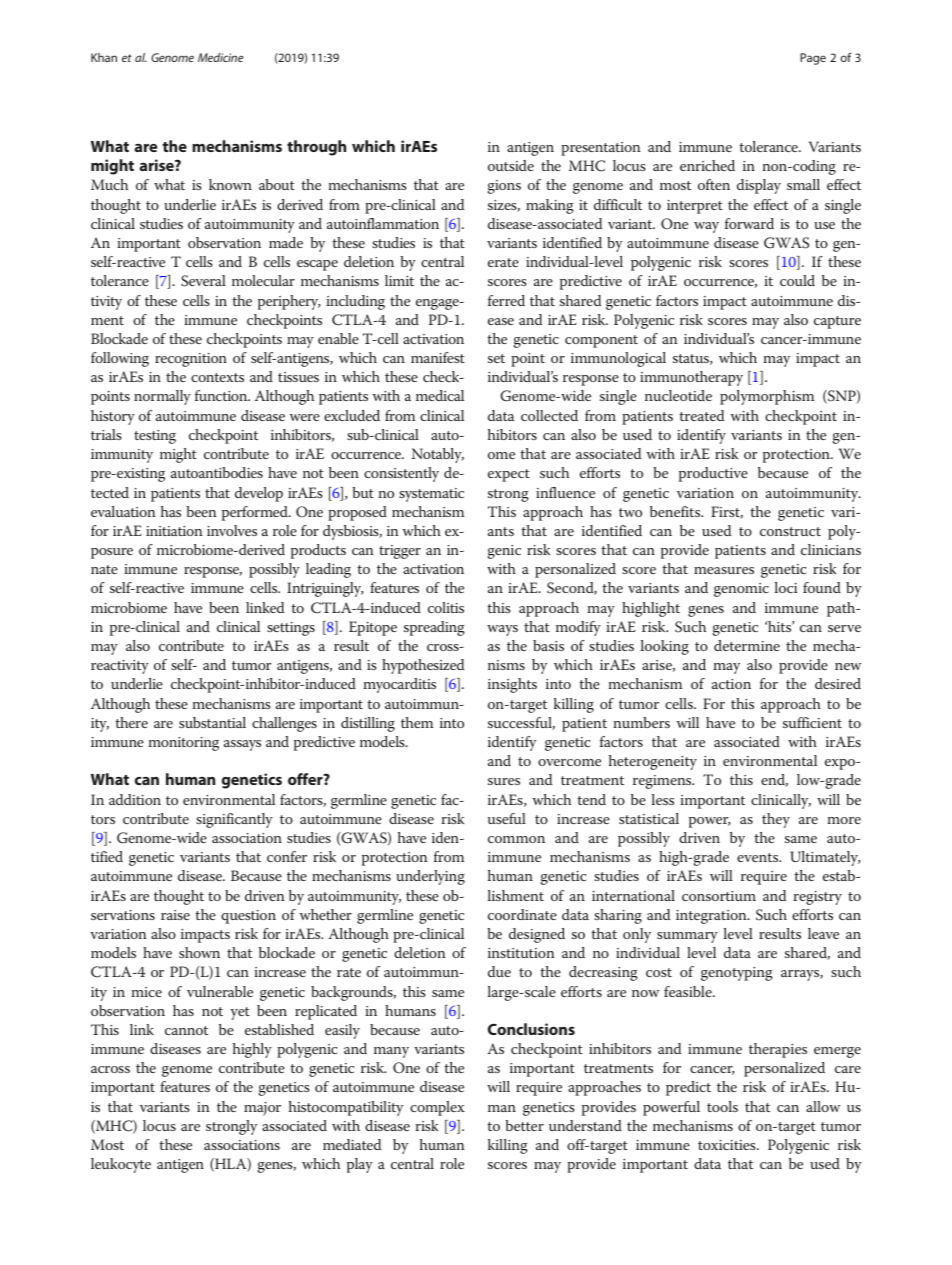  What do you see at coordinates (221, 57) in the screenshot?
I see `Medicine` at bounding box center [221, 57].
